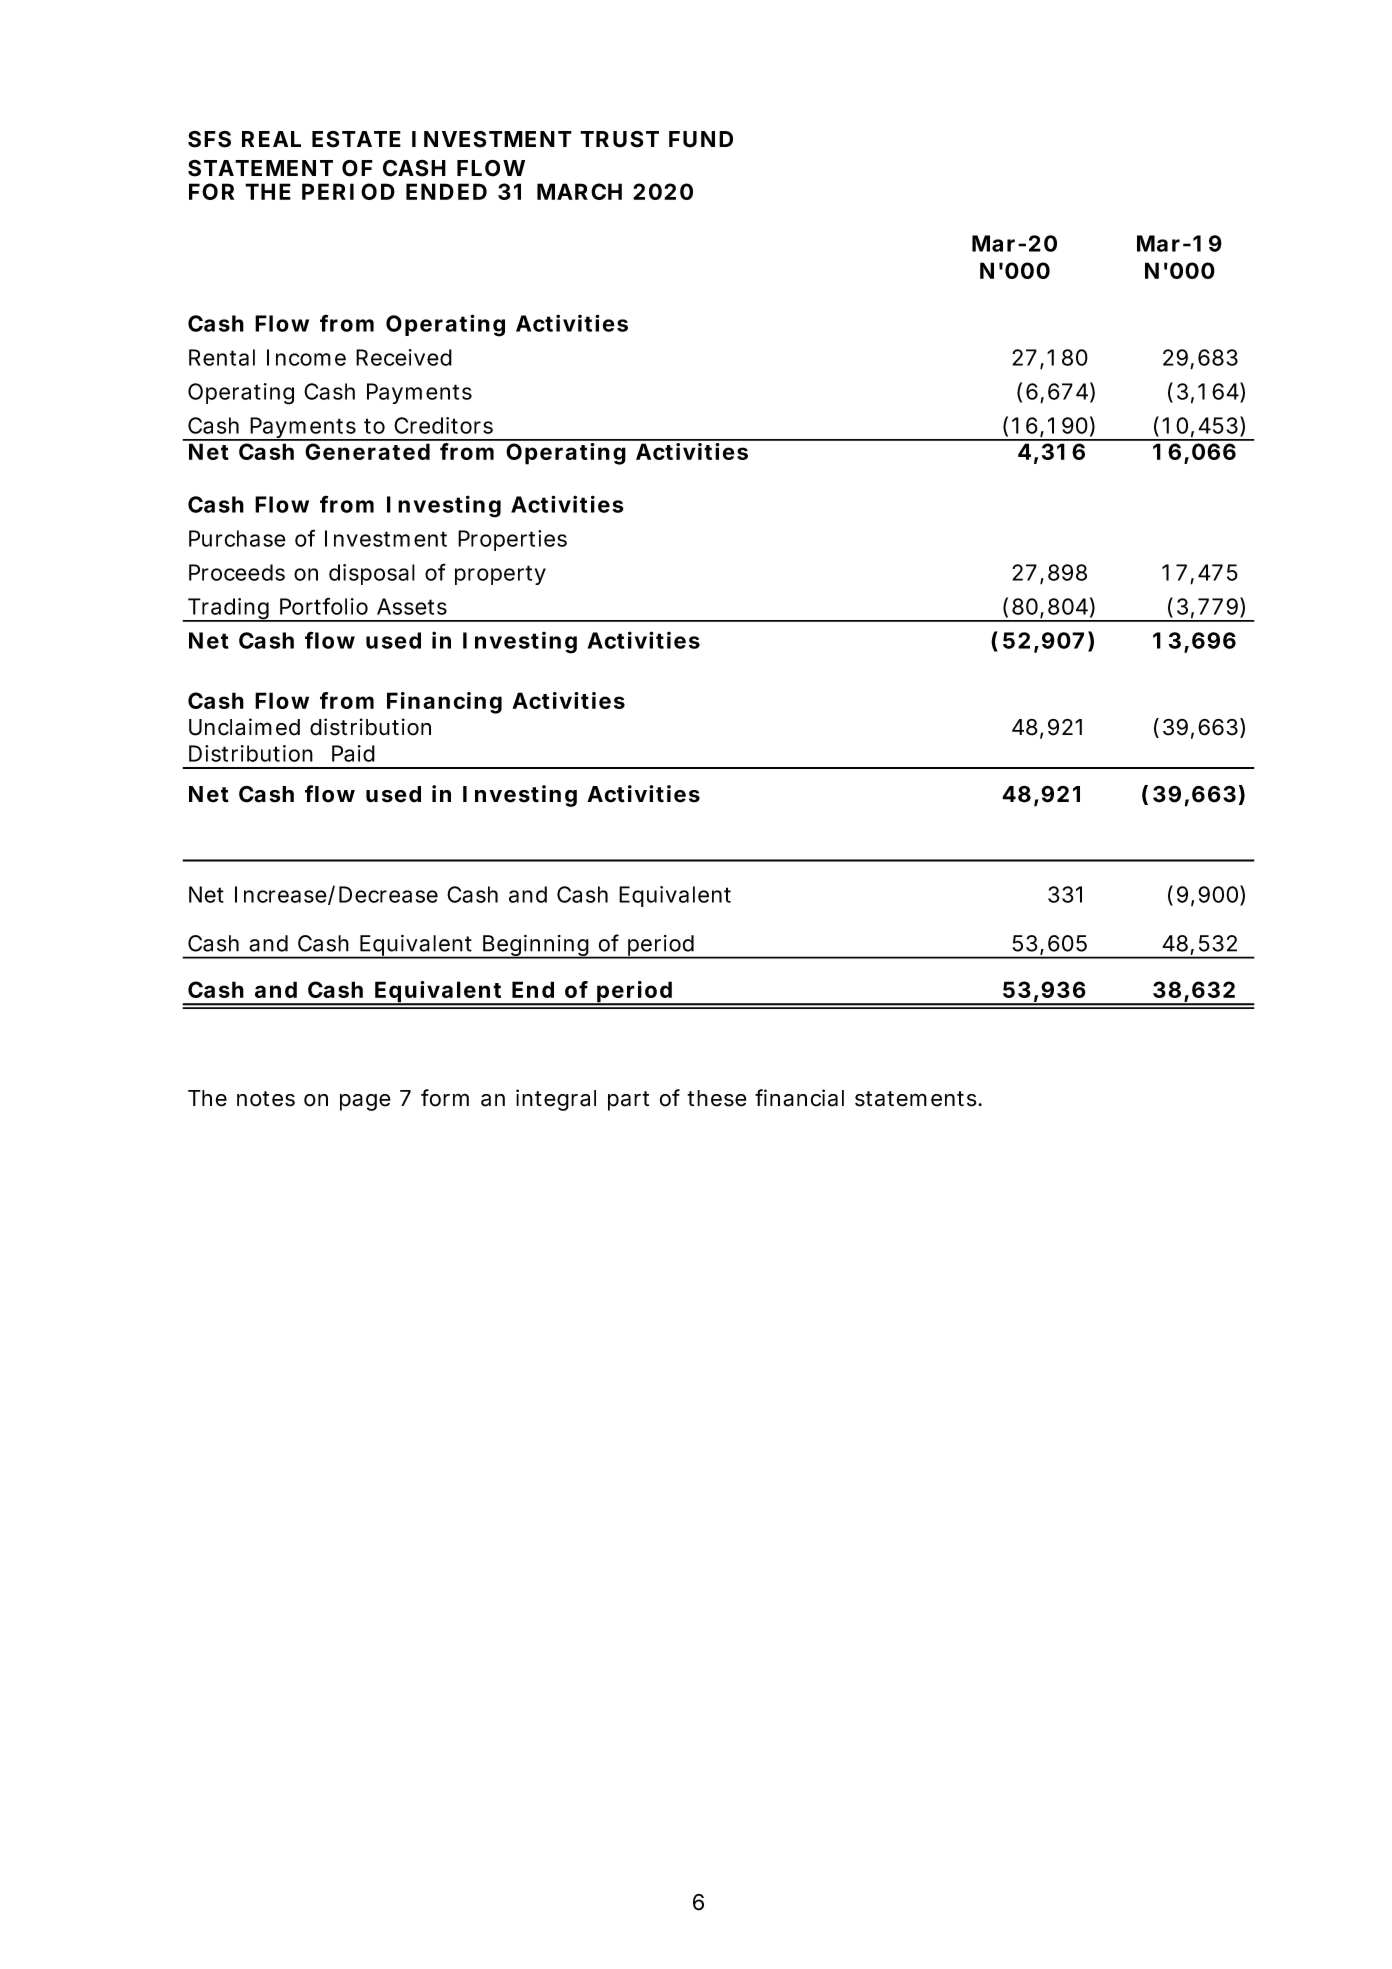 This screenshot has width=1392, height=1969. What do you see at coordinates (231, 610) in the screenshot?
I see `Trading` at bounding box center [231, 610].
